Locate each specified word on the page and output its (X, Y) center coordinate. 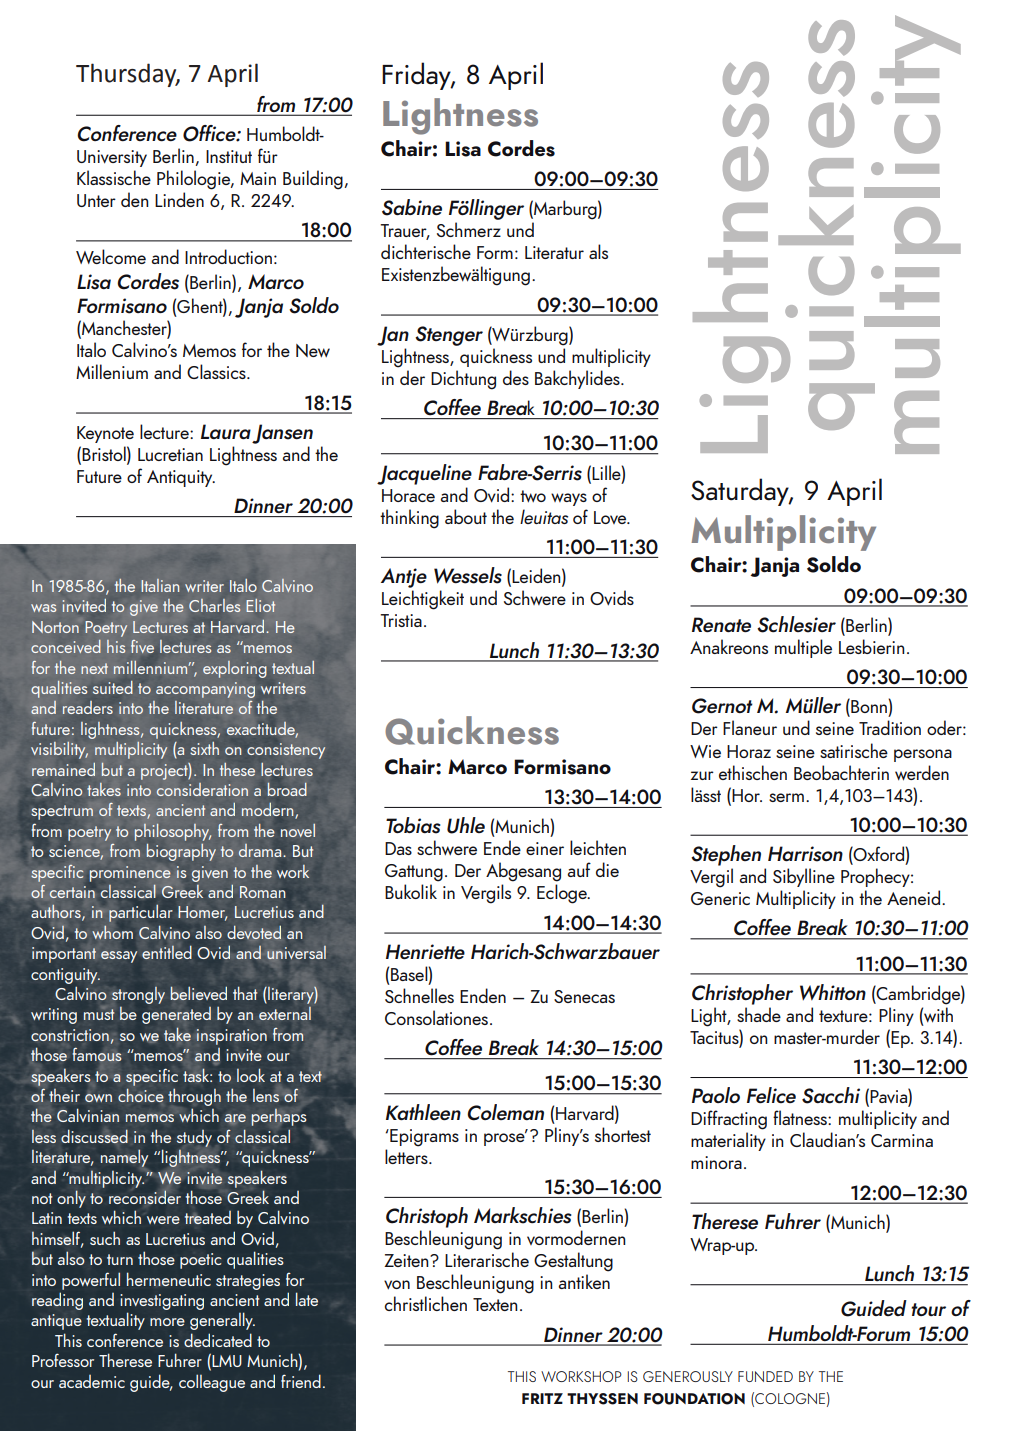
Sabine (412, 207)
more (167, 1322)
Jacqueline (424, 474)
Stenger (449, 336)
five (142, 646)
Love (611, 517)
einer (545, 848)
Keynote (105, 434)
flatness (801, 1117)
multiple (803, 648)
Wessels (468, 575)
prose (505, 1138)
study (194, 1138)
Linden (179, 199)
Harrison (805, 854)
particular (141, 913)
